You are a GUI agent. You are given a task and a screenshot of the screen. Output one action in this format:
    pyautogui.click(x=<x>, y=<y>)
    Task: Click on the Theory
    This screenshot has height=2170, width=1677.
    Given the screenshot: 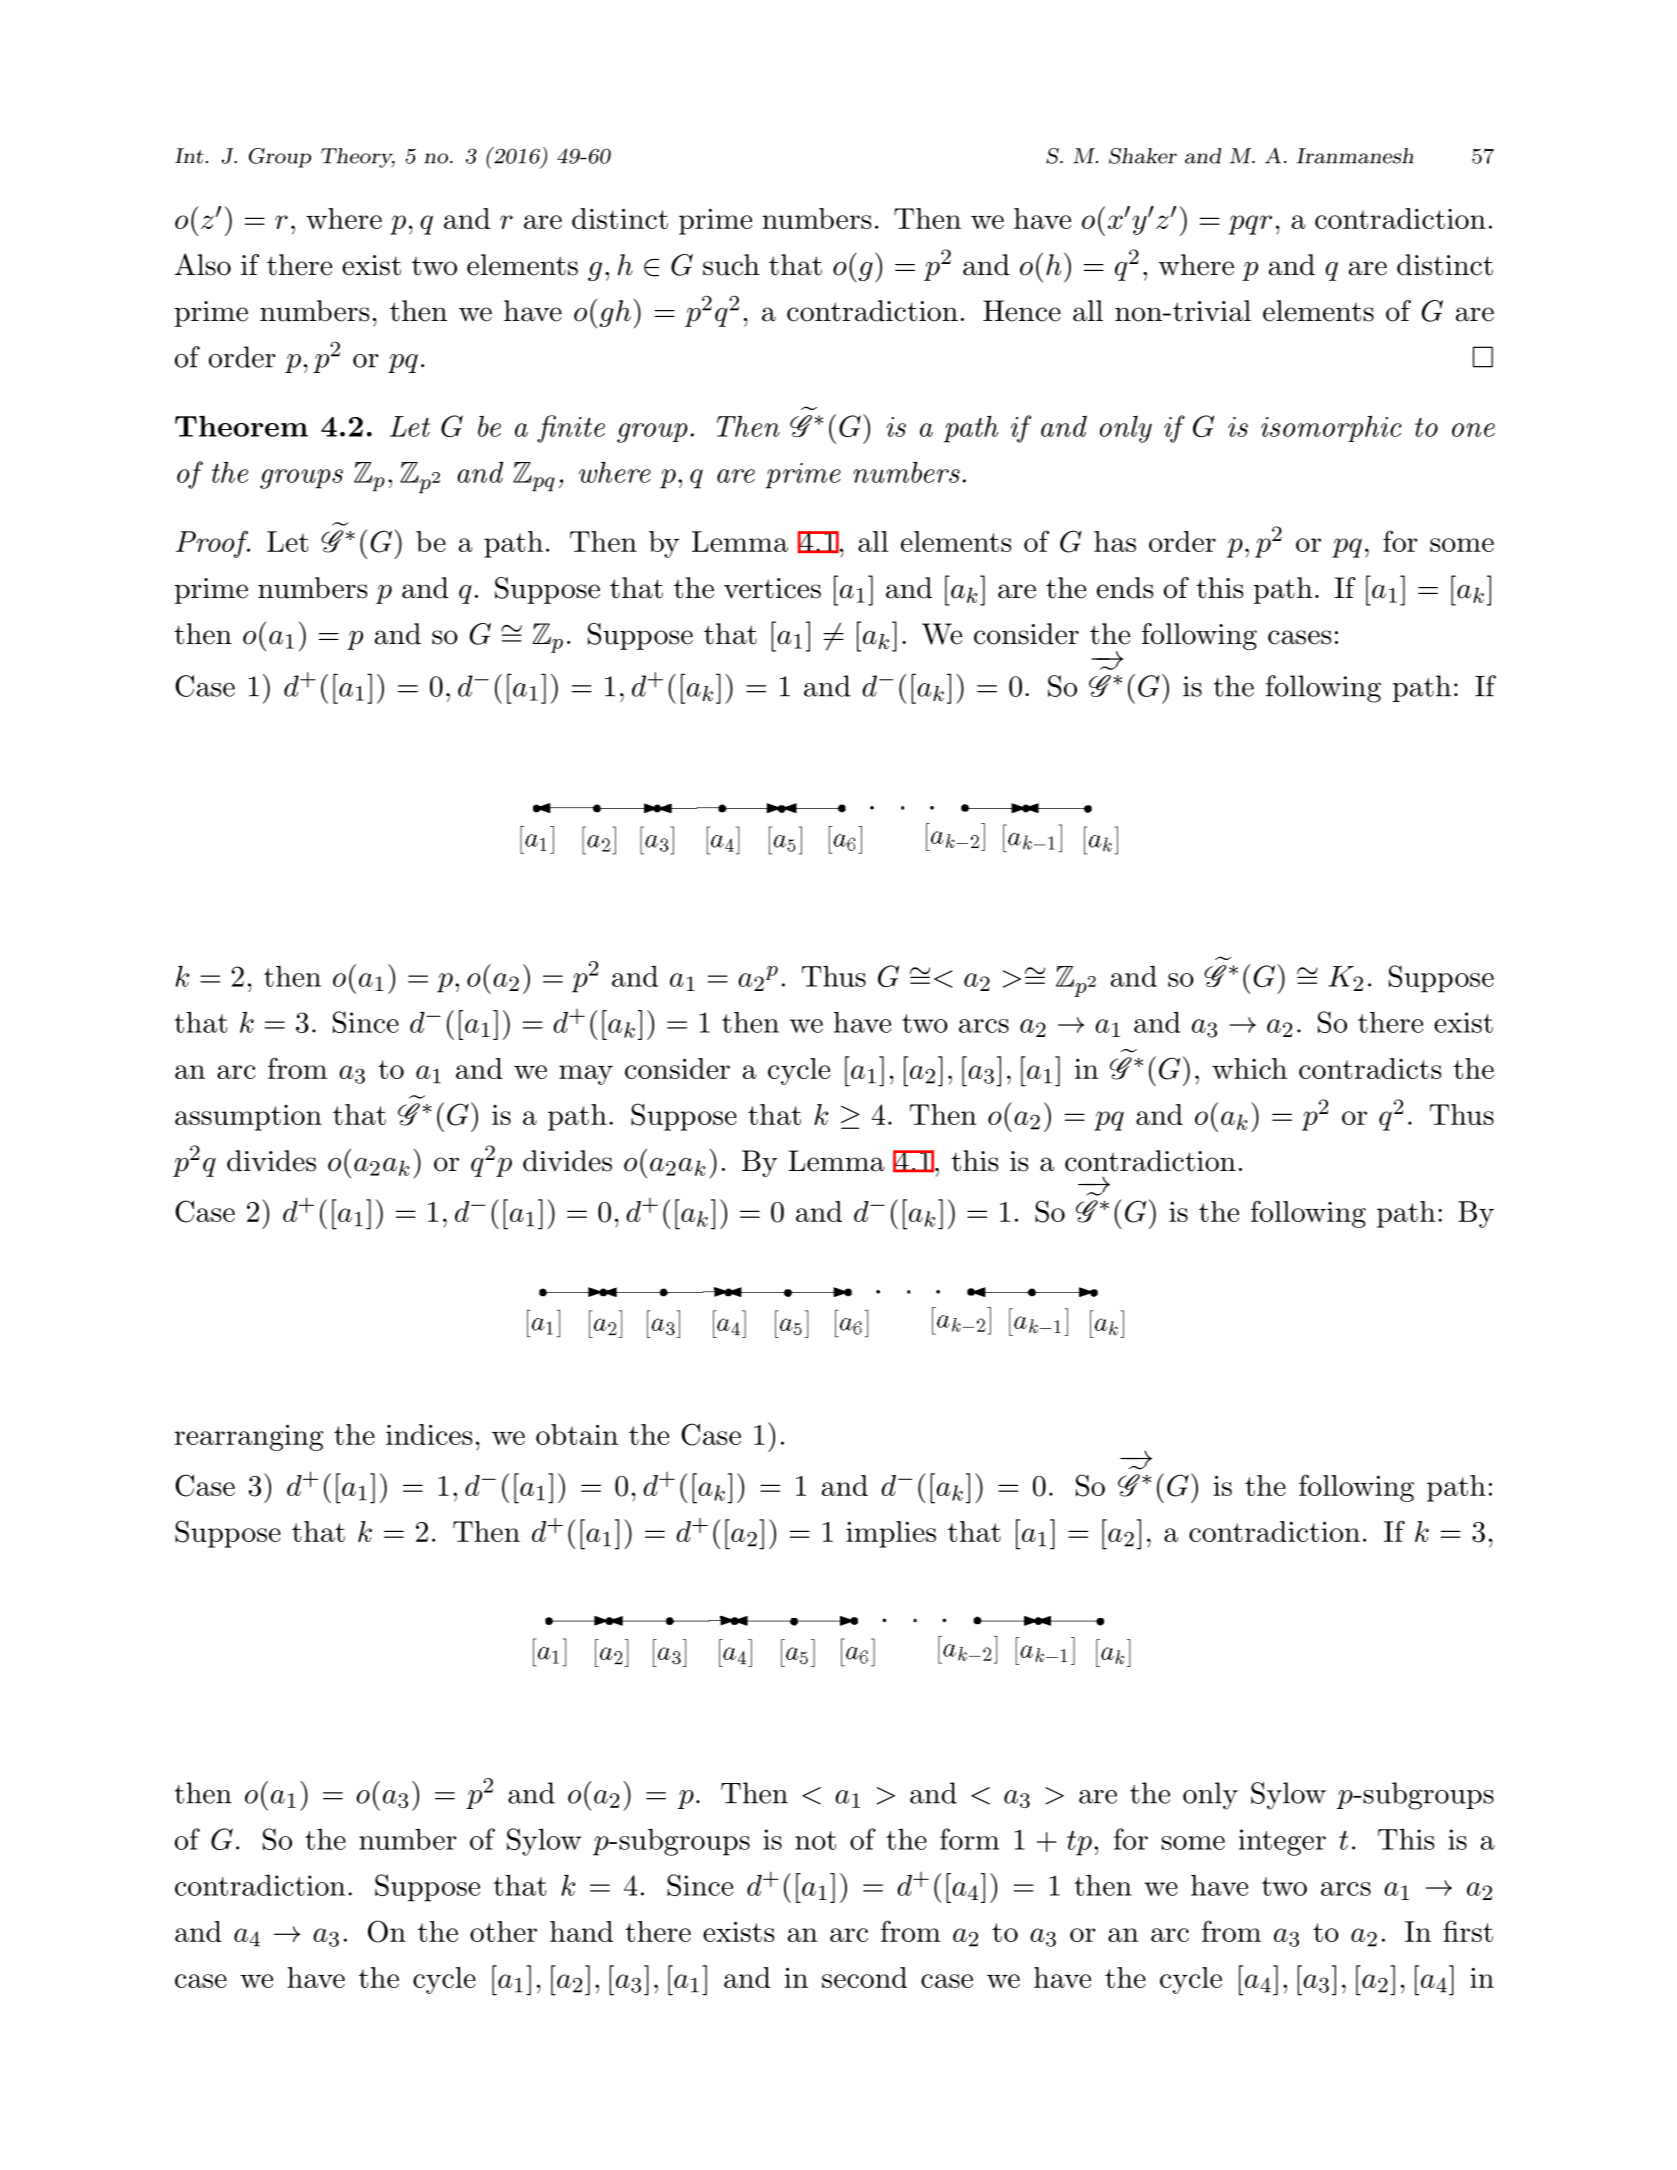 What is the action you would take?
    pyautogui.click(x=358, y=158)
